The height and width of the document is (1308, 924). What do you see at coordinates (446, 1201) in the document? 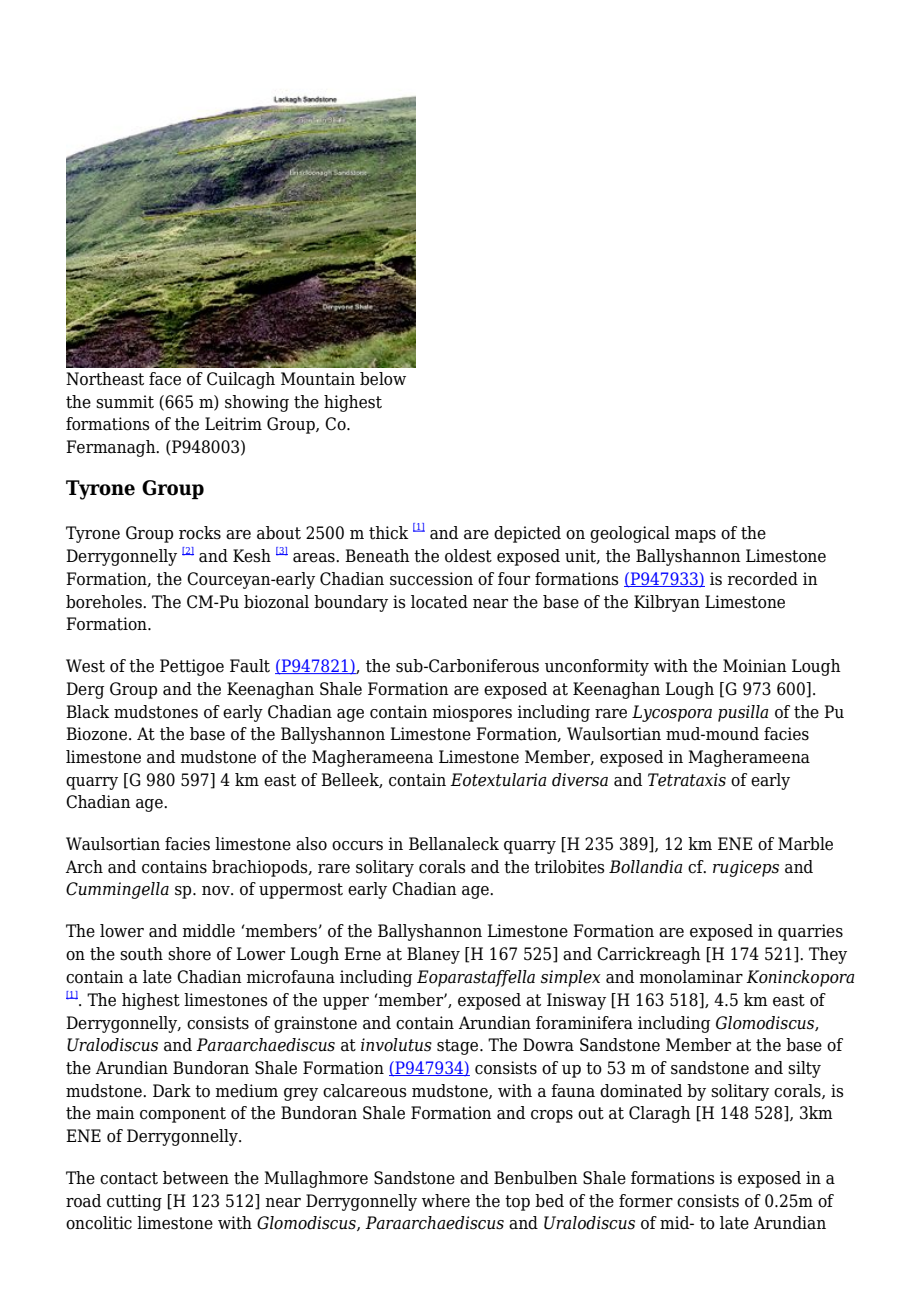
I see `where` at bounding box center [446, 1201].
